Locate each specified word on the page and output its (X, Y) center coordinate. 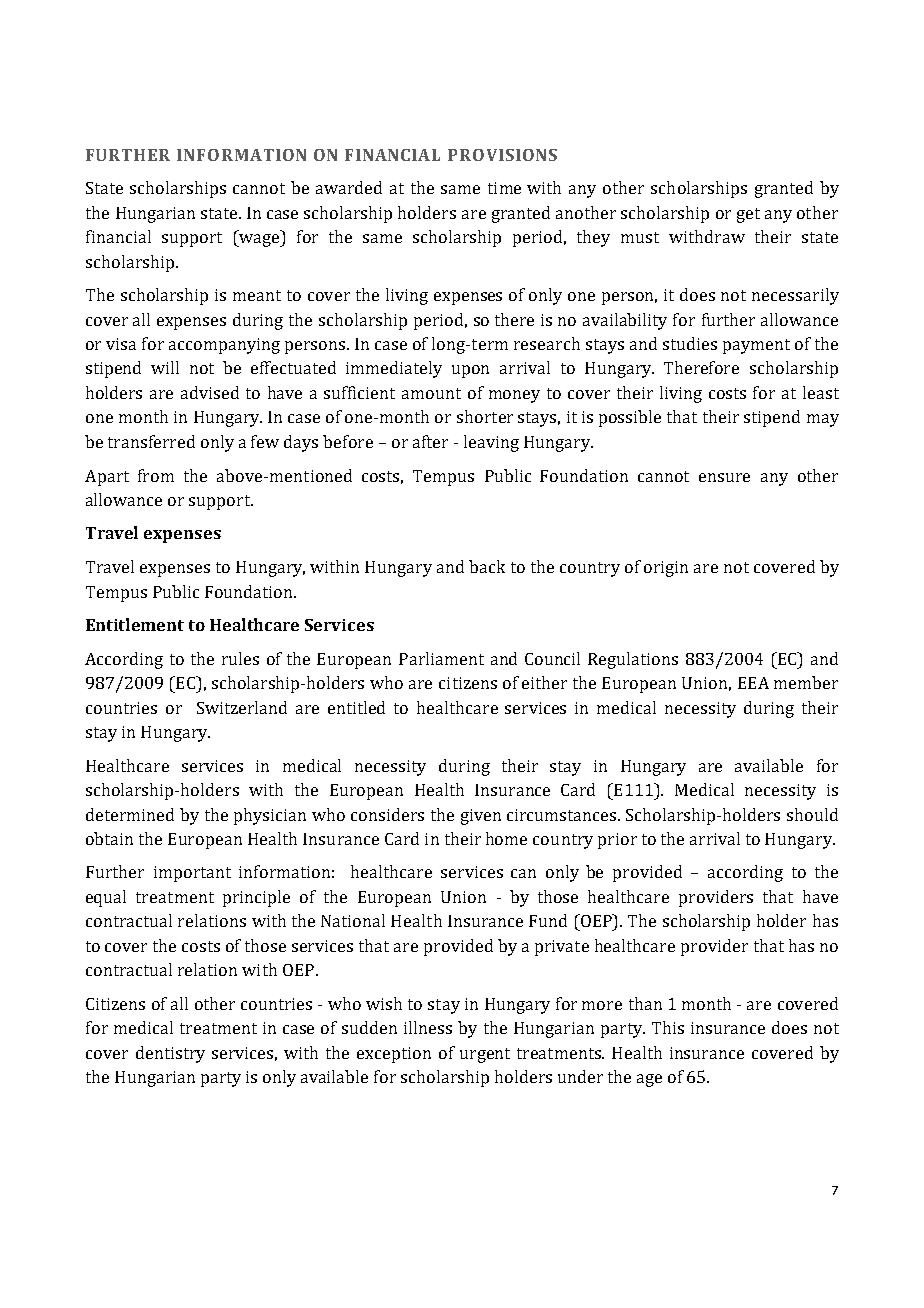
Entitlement (135, 624)
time (504, 188)
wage (259, 240)
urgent (485, 1055)
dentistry (170, 1054)
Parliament (441, 658)
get (748, 215)
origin (666, 569)
